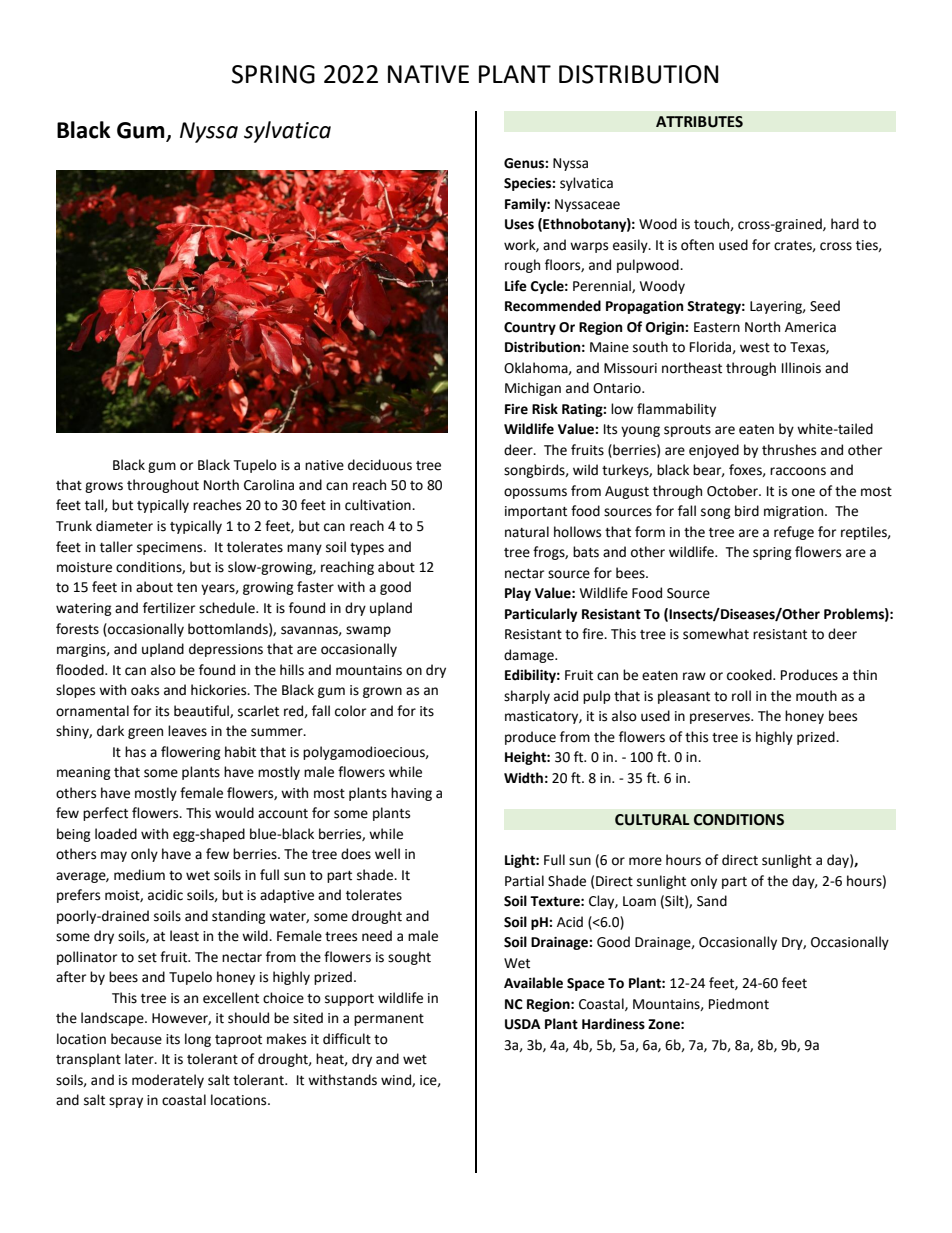  What do you see at coordinates (589, 247) in the screenshot?
I see `warps` at bounding box center [589, 247].
